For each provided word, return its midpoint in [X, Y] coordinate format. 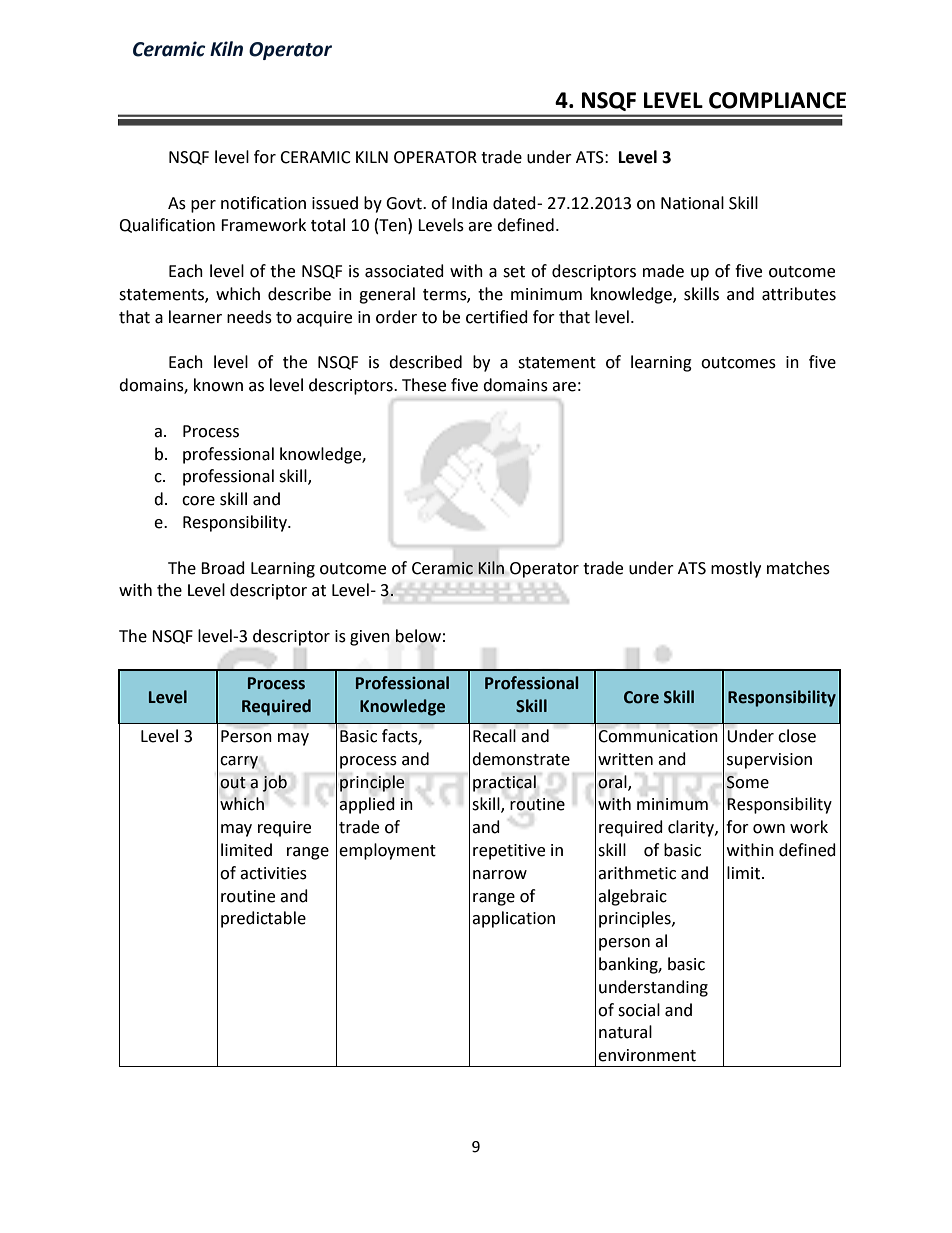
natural [625, 1032]
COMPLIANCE [777, 100]
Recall [494, 736]
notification [263, 203]
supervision [769, 761]
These [424, 385]
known [218, 385]
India [469, 203]
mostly [736, 569]
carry [239, 762]
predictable [263, 919]
